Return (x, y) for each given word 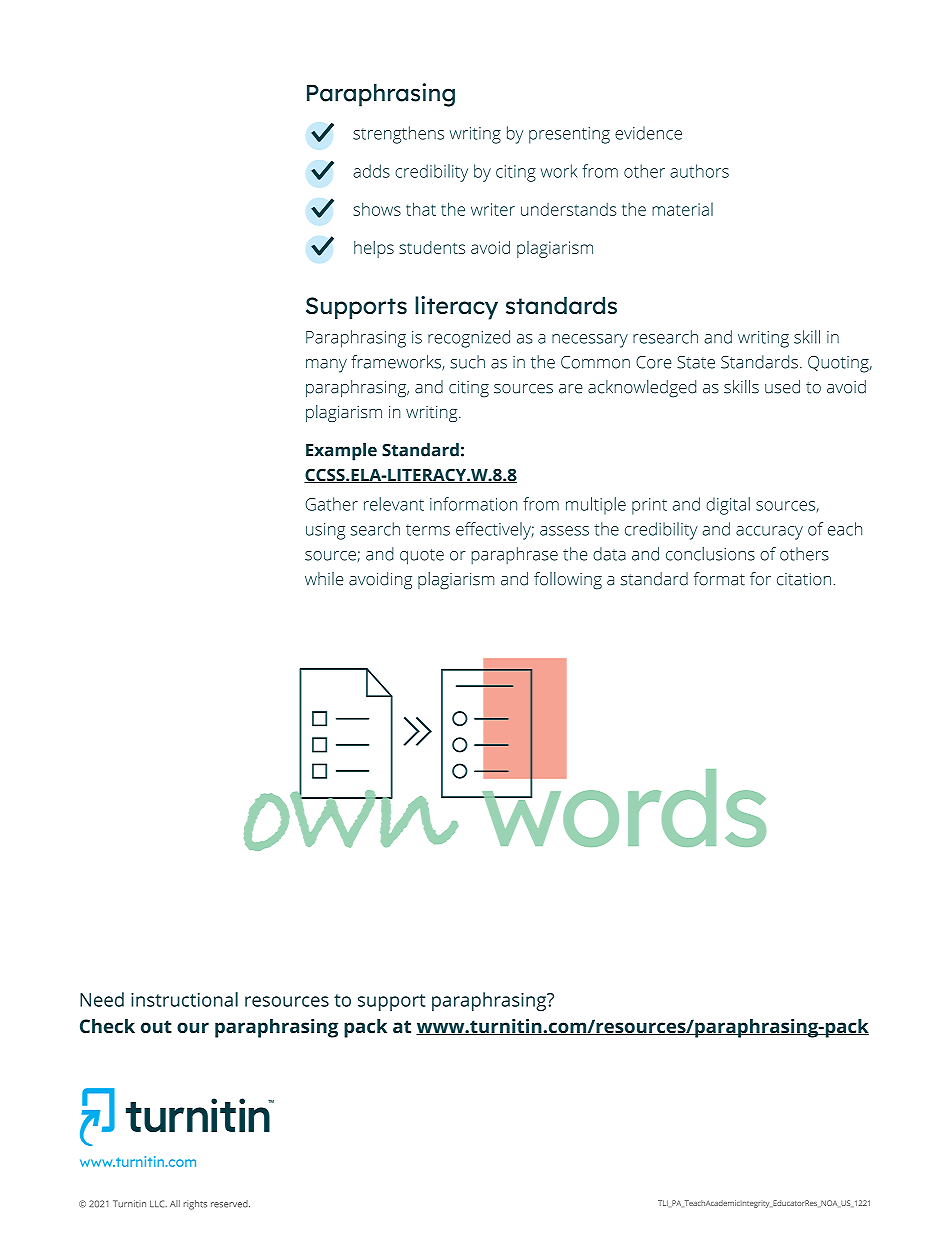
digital (728, 506)
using (325, 531)
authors (699, 171)
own (352, 819)
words (622, 806)
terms (428, 530)
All (175, 1203)
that (421, 209)
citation (804, 579)
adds (371, 171)
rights (195, 1205)
